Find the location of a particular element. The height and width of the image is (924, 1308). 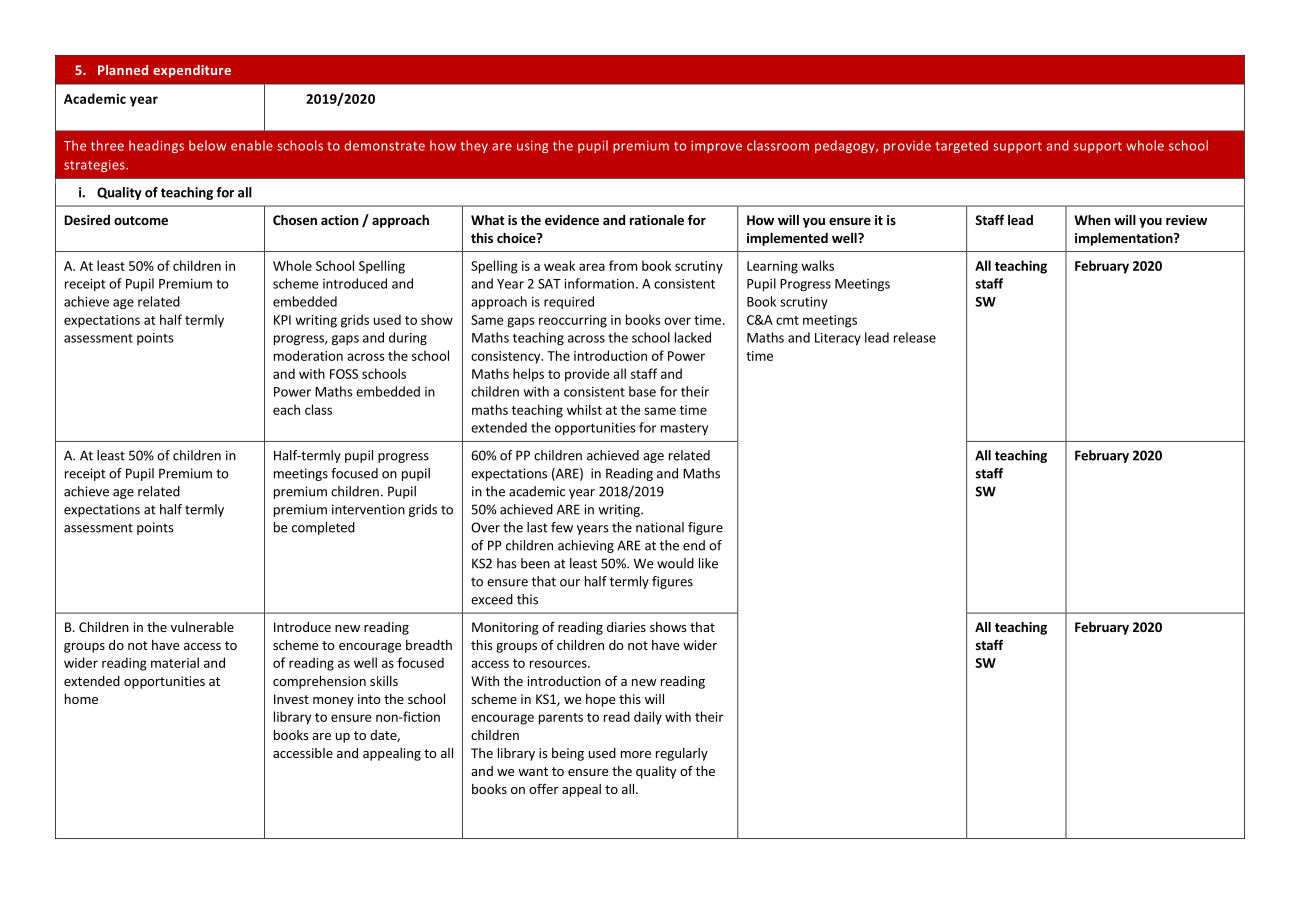

targeted is located at coordinates (962, 146).
